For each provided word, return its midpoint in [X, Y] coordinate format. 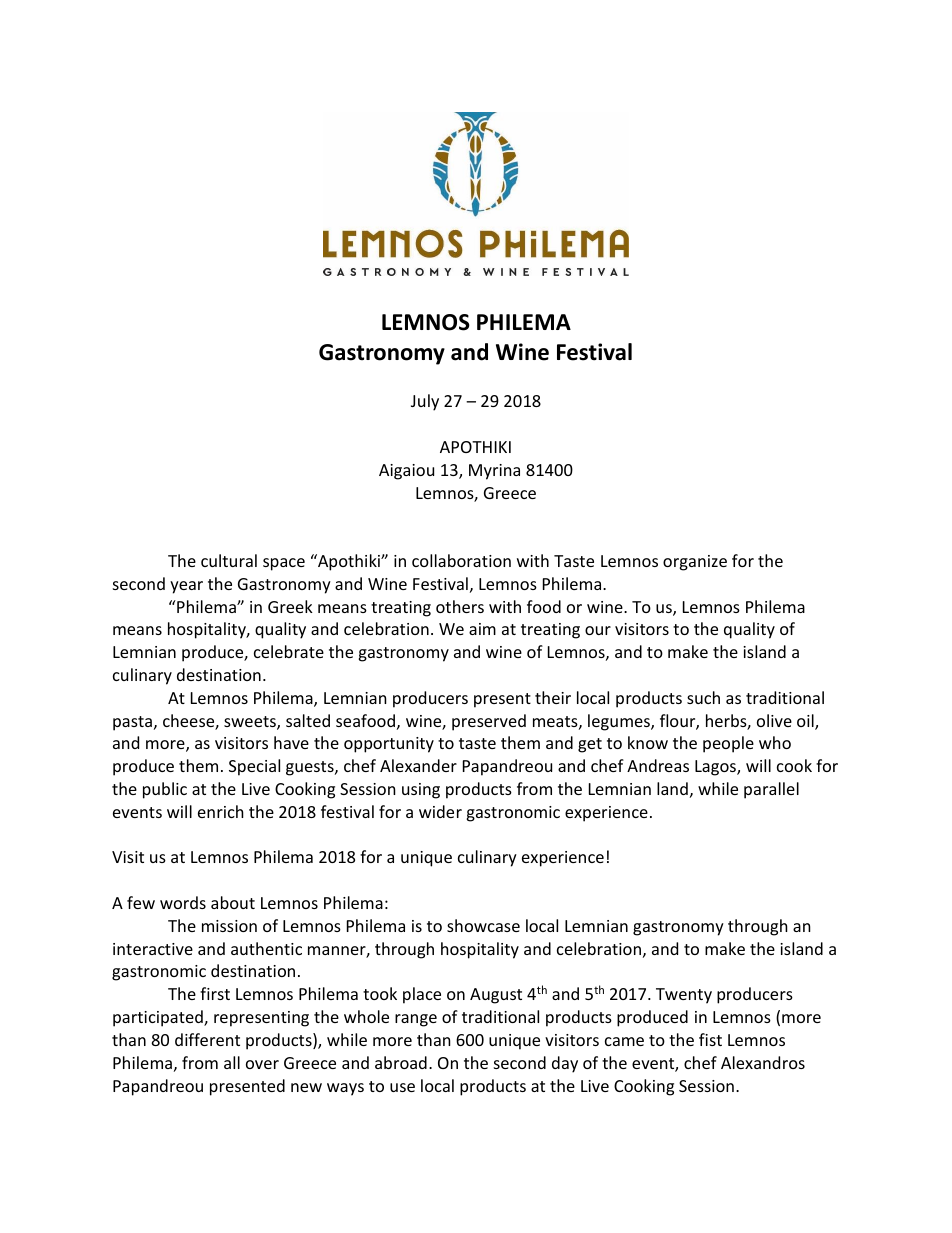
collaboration [461, 560]
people [728, 744]
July [425, 402]
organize [695, 563]
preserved [489, 722]
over [262, 1064]
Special [254, 767]
